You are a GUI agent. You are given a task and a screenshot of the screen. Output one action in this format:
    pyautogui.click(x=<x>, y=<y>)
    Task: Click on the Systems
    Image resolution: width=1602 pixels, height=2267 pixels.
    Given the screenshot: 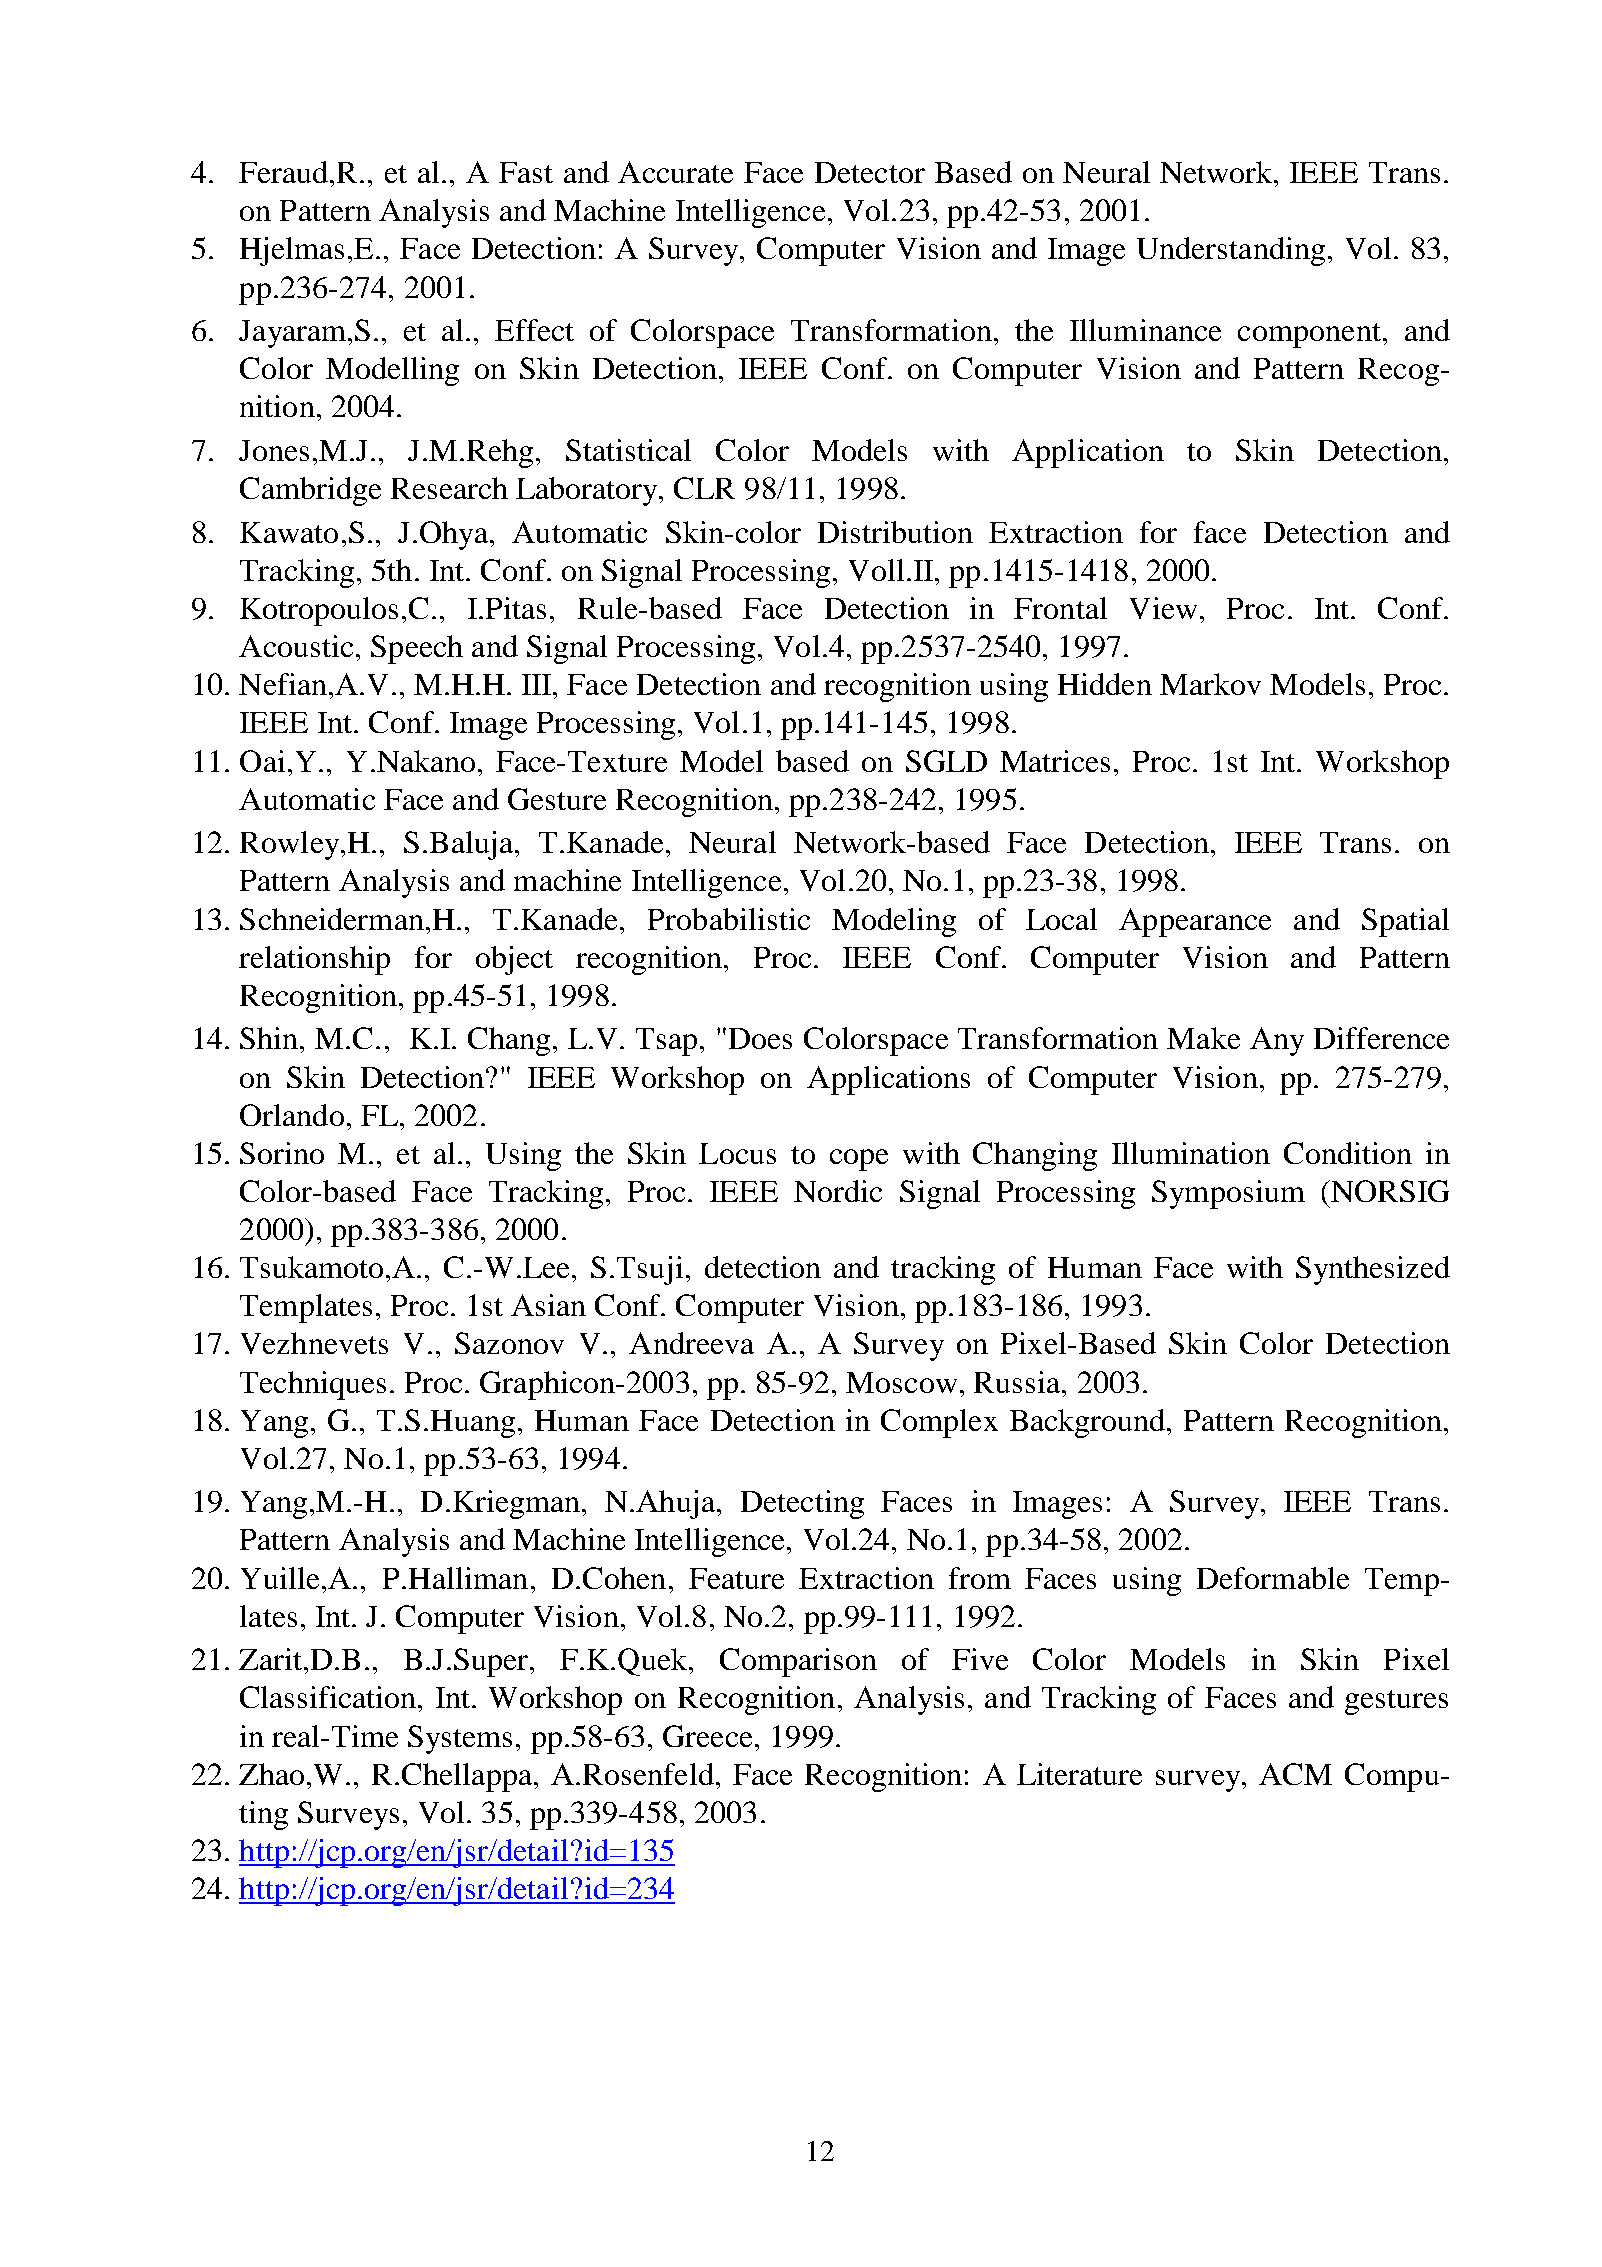 What is the action you would take?
    pyautogui.click(x=460, y=1739)
